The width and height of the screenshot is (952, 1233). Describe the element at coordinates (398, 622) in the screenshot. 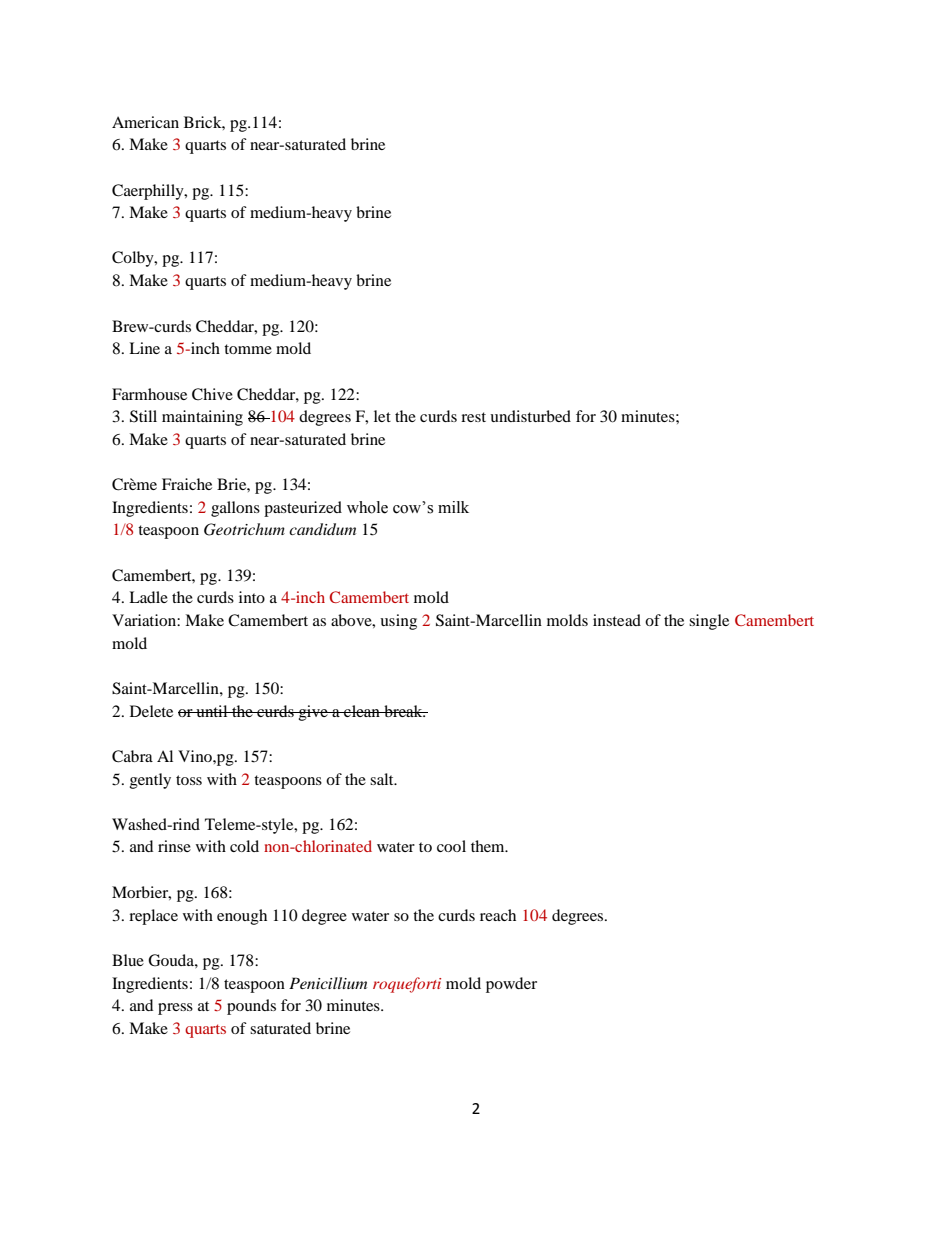

I see `using` at that location.
